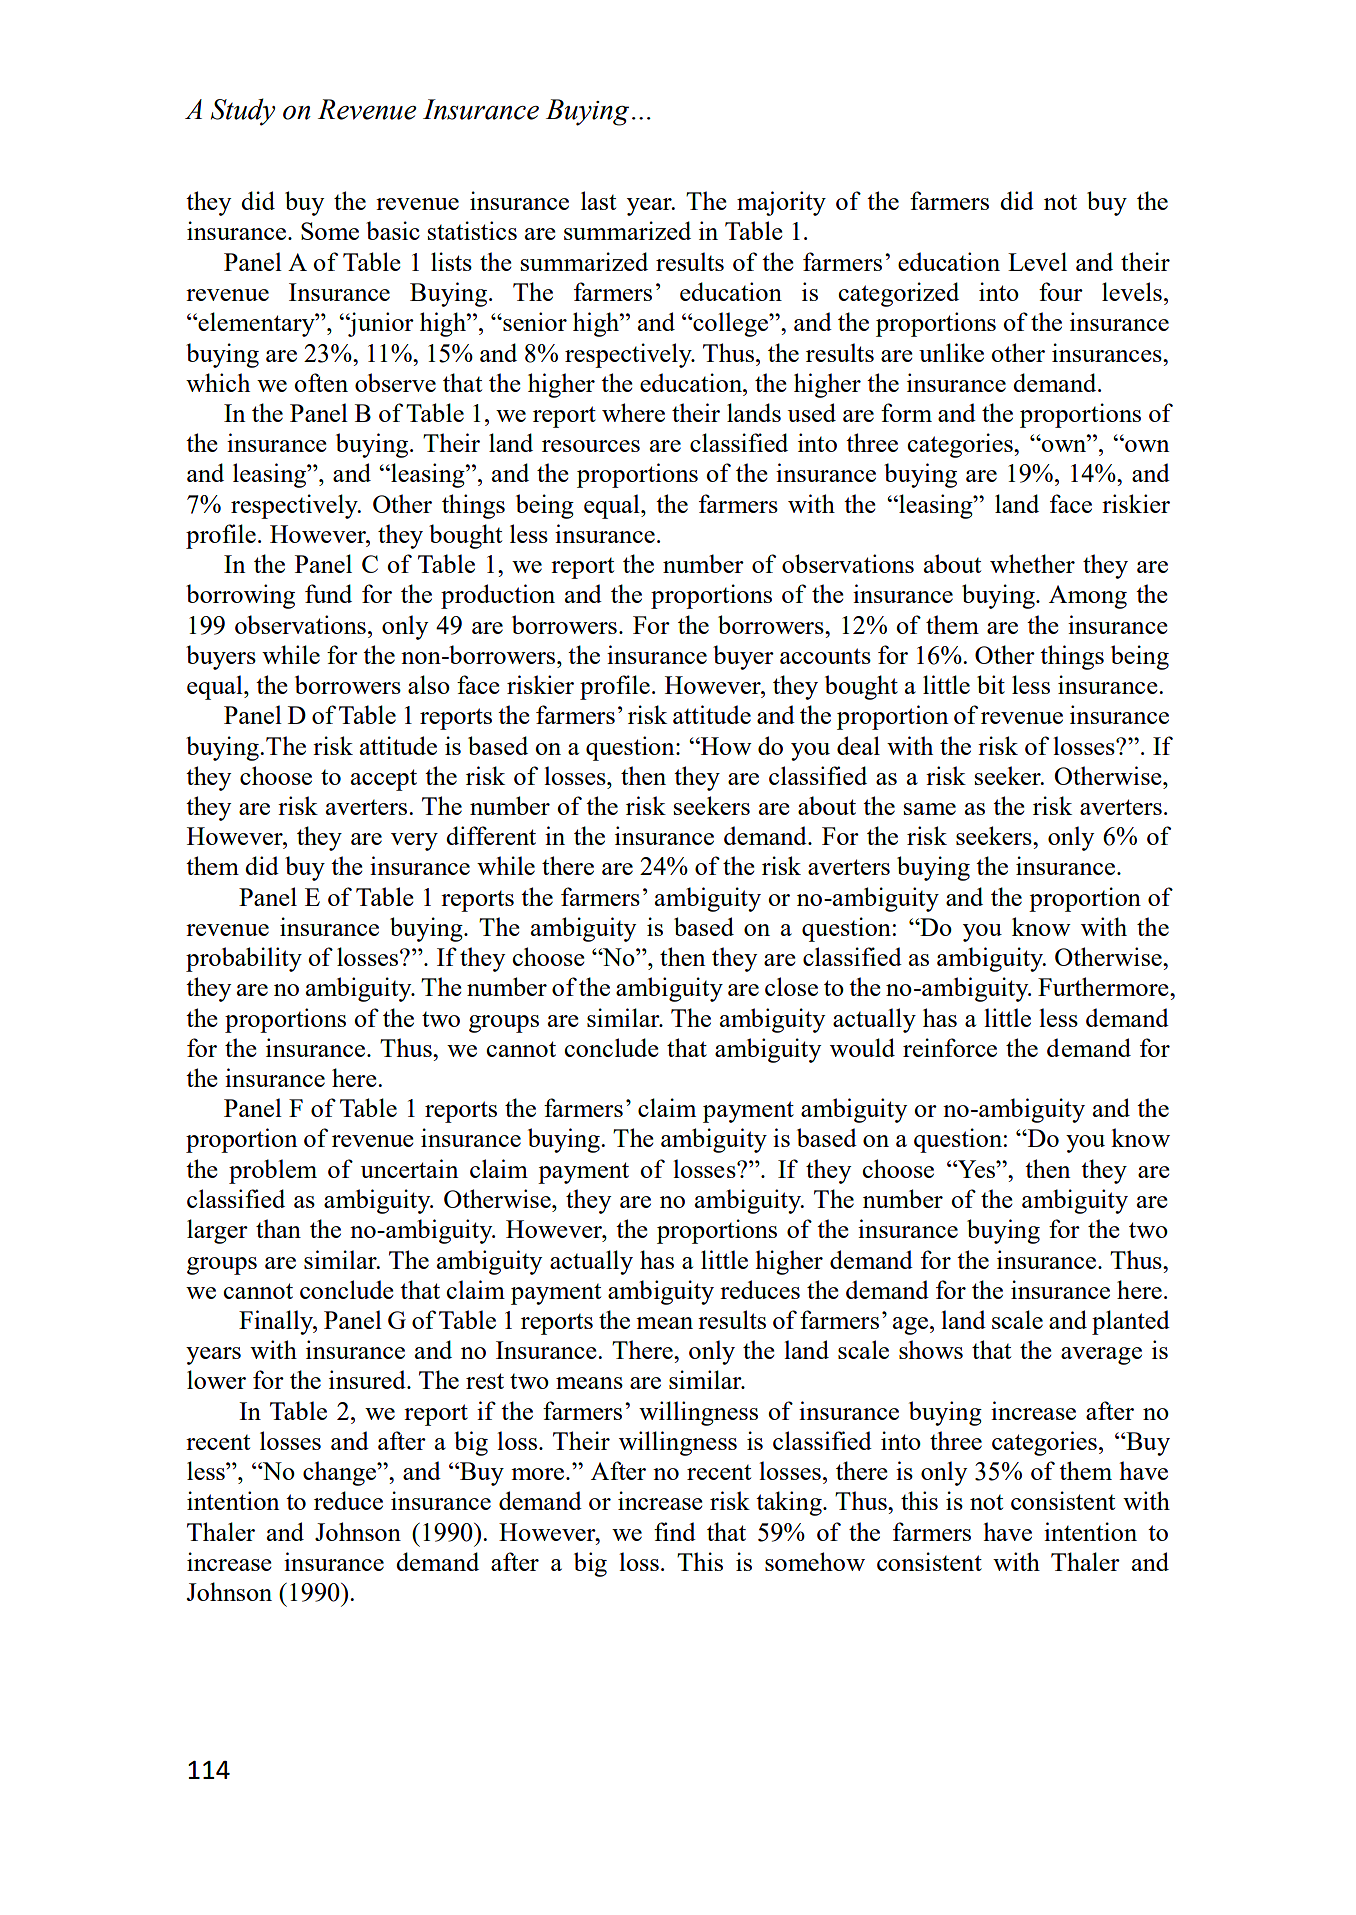 Image resolution: width=1356 pixels, height=1915 pixels. What do you see at coordinates (791, 986) in the screenshot?
I see `close` at bounding box center [791, 986].
